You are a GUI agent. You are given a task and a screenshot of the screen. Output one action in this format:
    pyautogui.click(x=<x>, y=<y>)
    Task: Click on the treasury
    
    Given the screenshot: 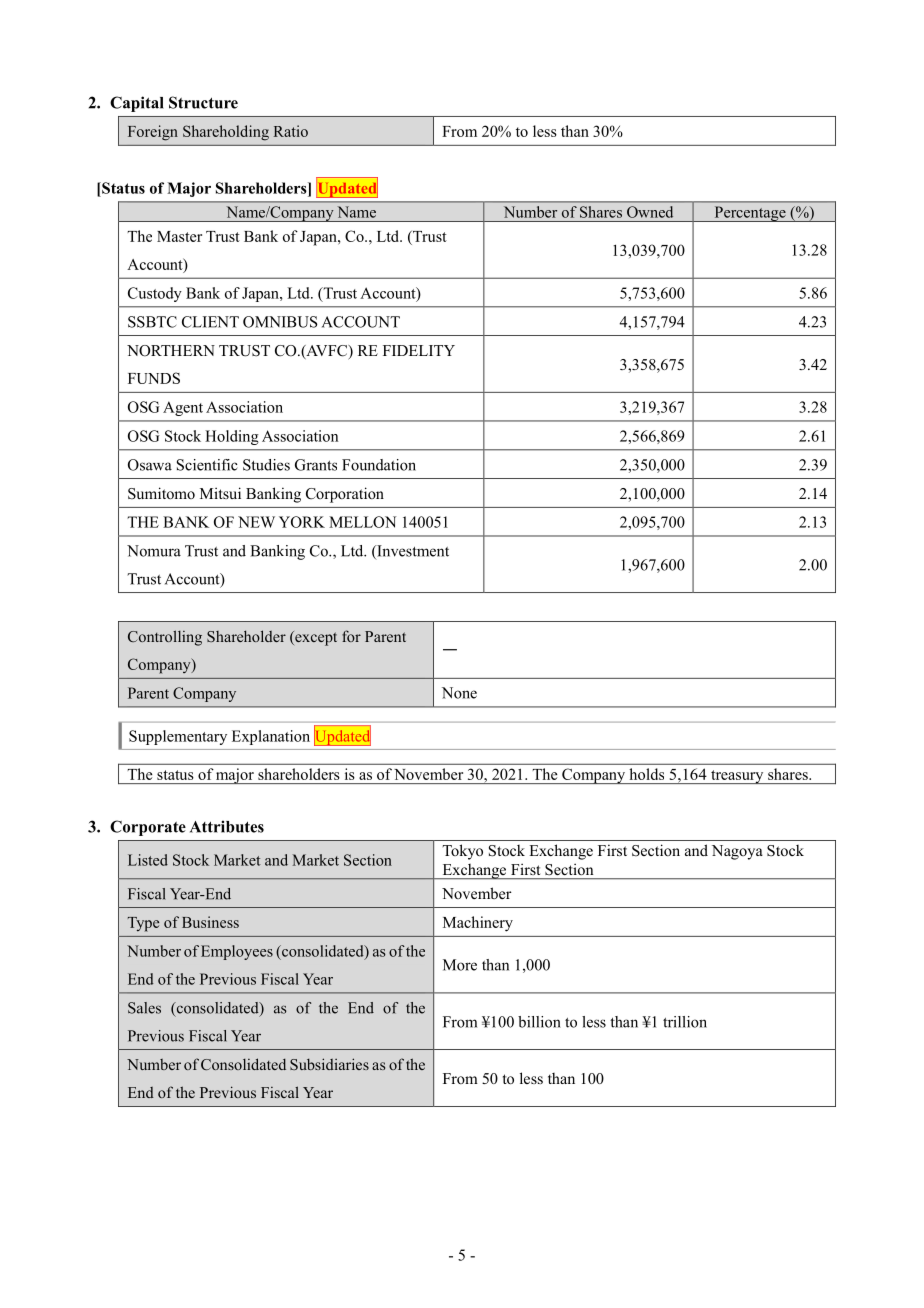 What is the action you would take?
    pyautogui.click(x=737, y=777)
